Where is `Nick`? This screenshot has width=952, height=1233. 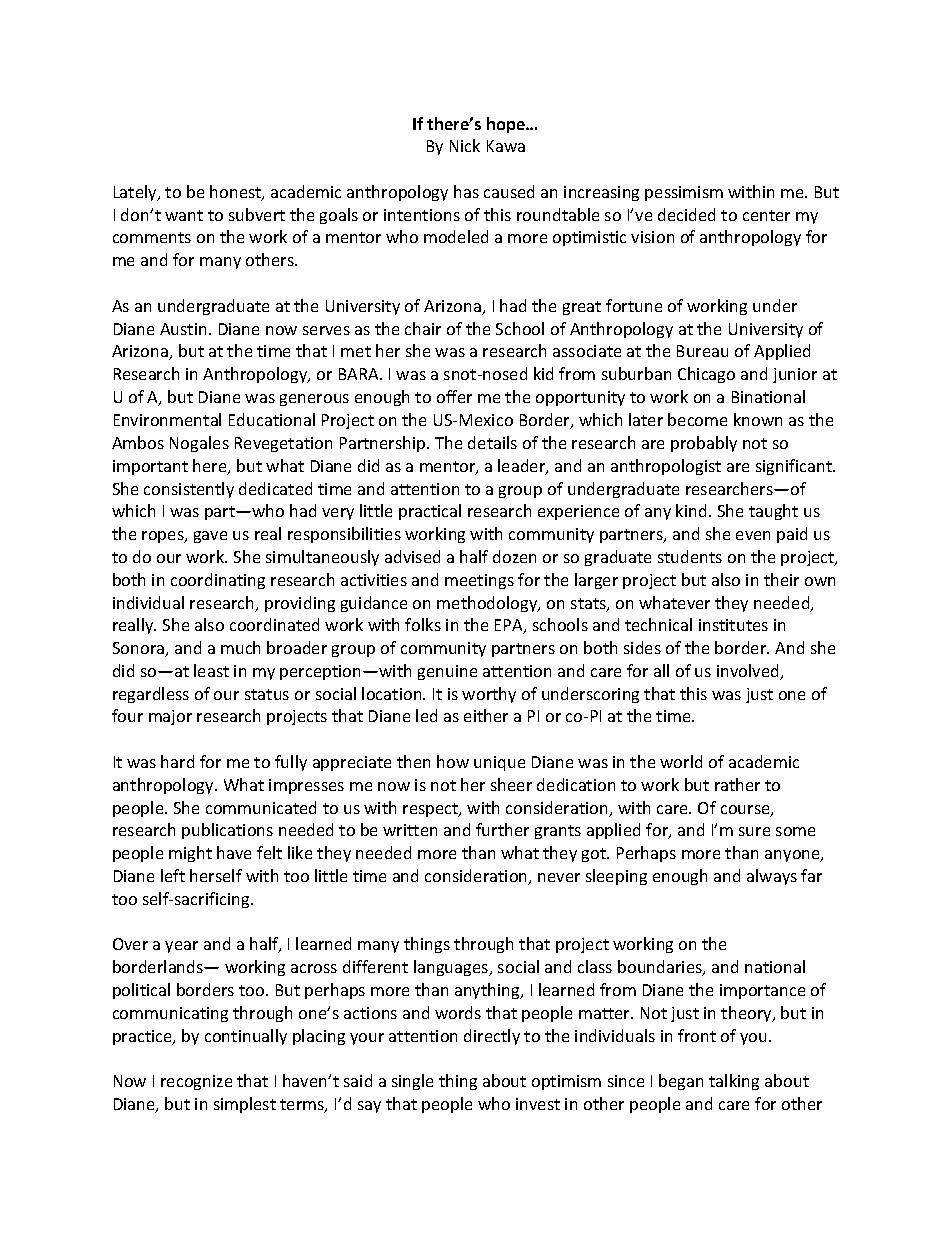 Nick is located at coordinates (465, 145).
